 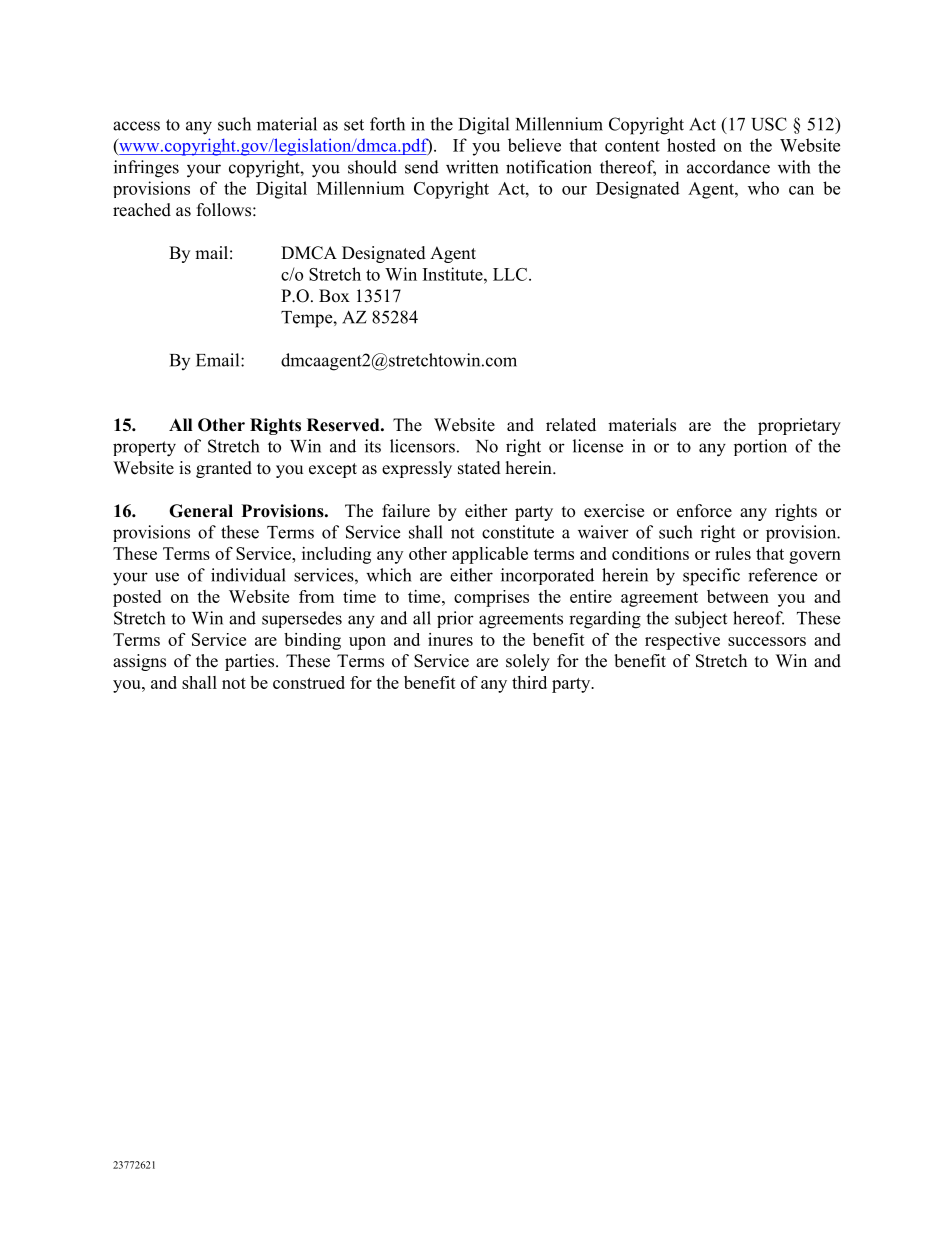 I want to click on Institute, so click(x=454, y=274).
